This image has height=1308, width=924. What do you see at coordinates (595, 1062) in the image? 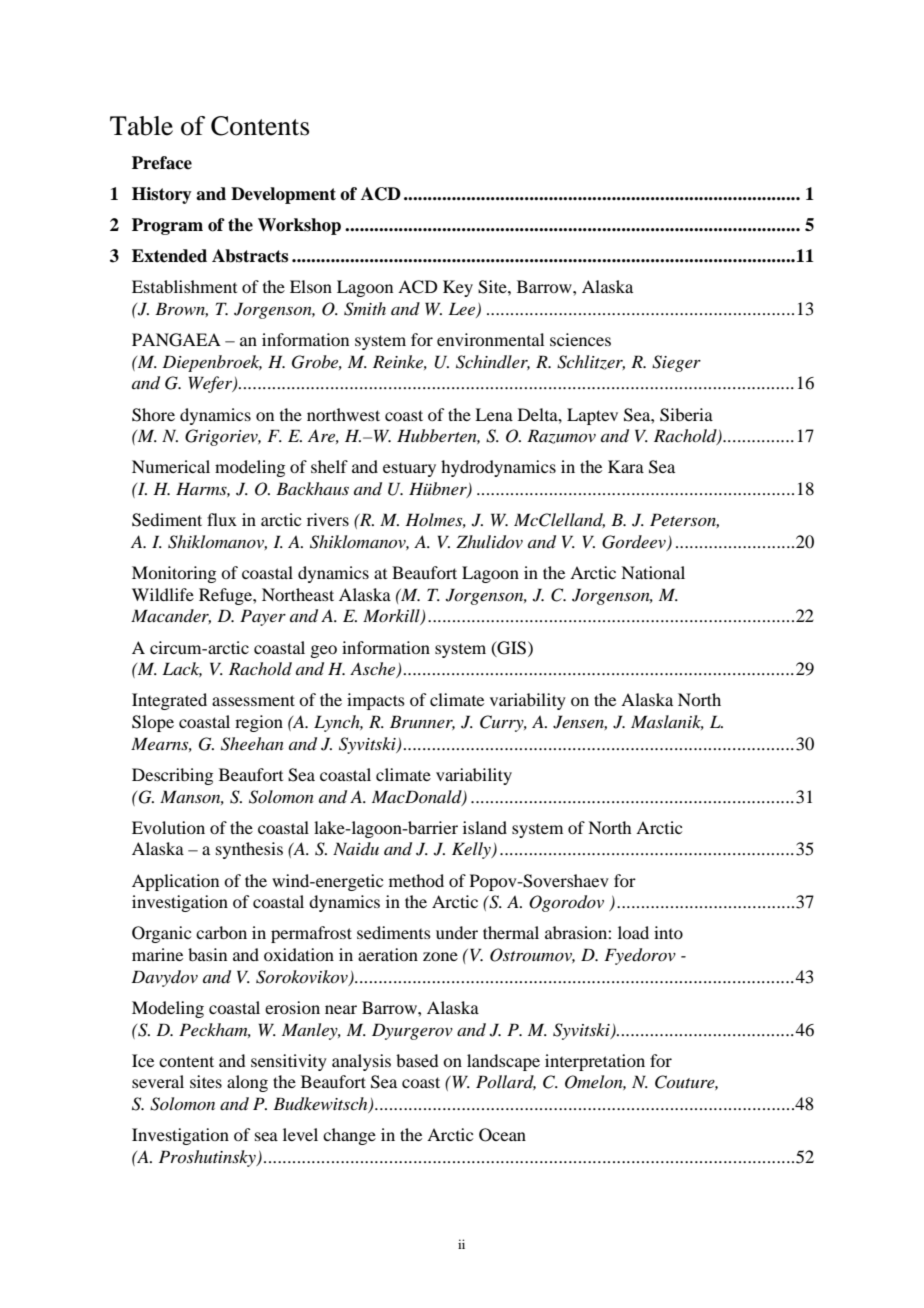
I see `interpretation` at bounding box center [595, 1062].
